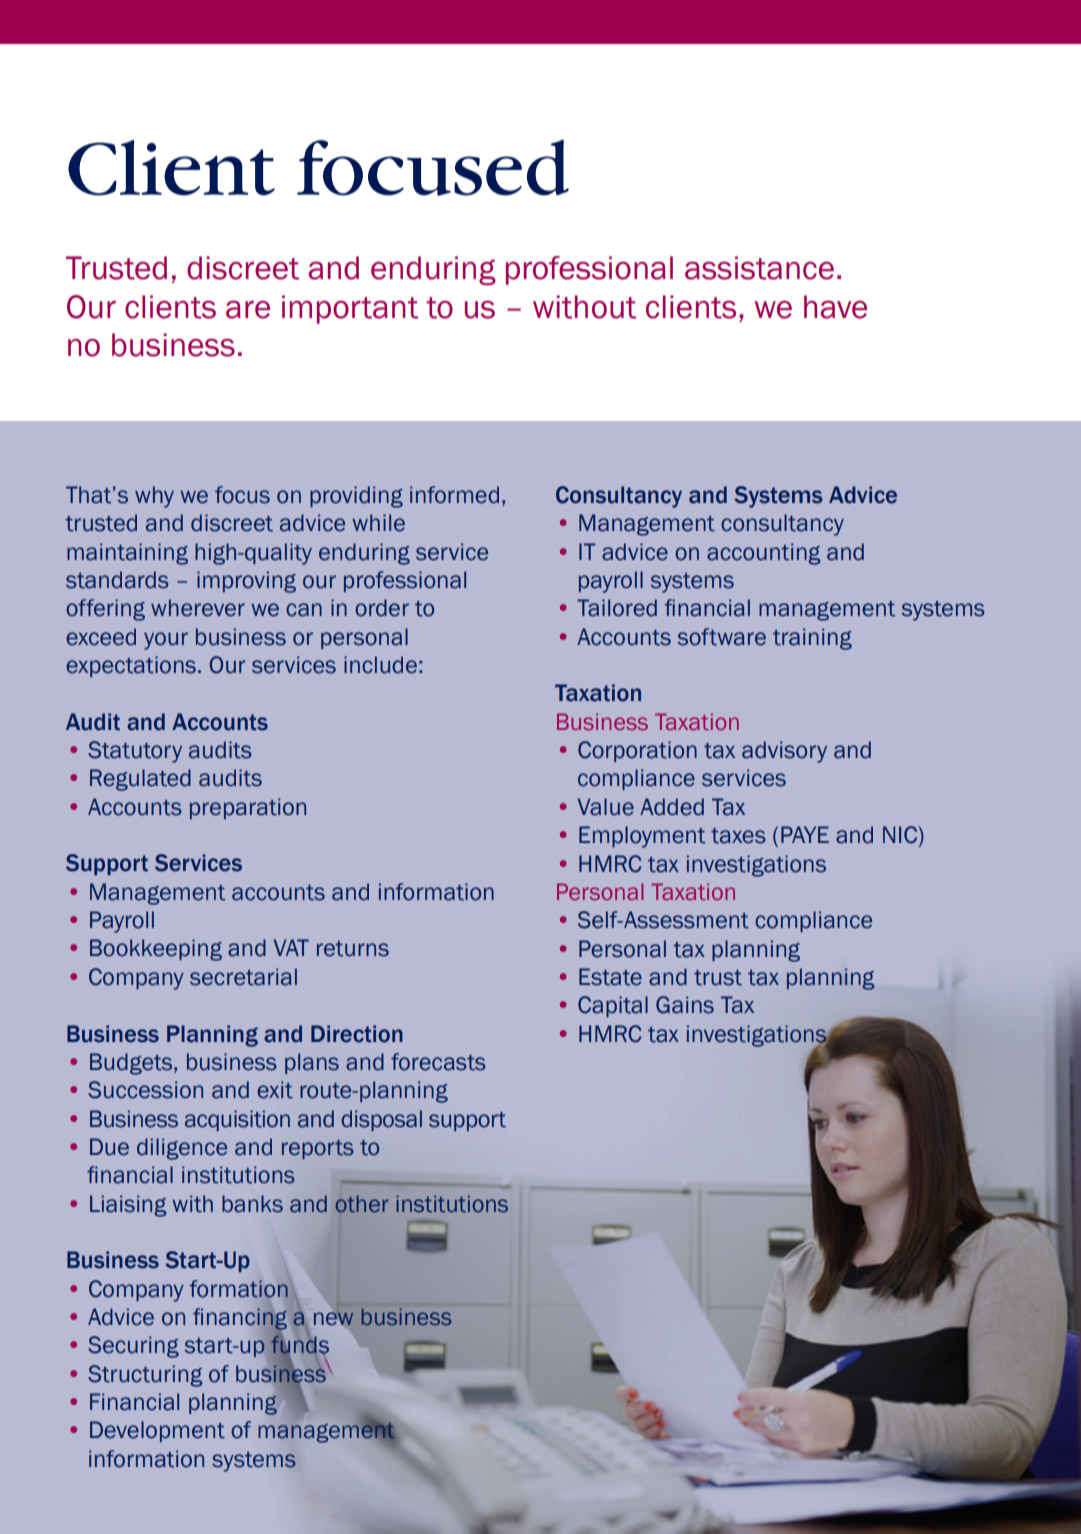 This page has width=1081, height=1534. What do you see at coordinates (606, 807) in the page?
I see `Value` at bounding box center [606, 807].
